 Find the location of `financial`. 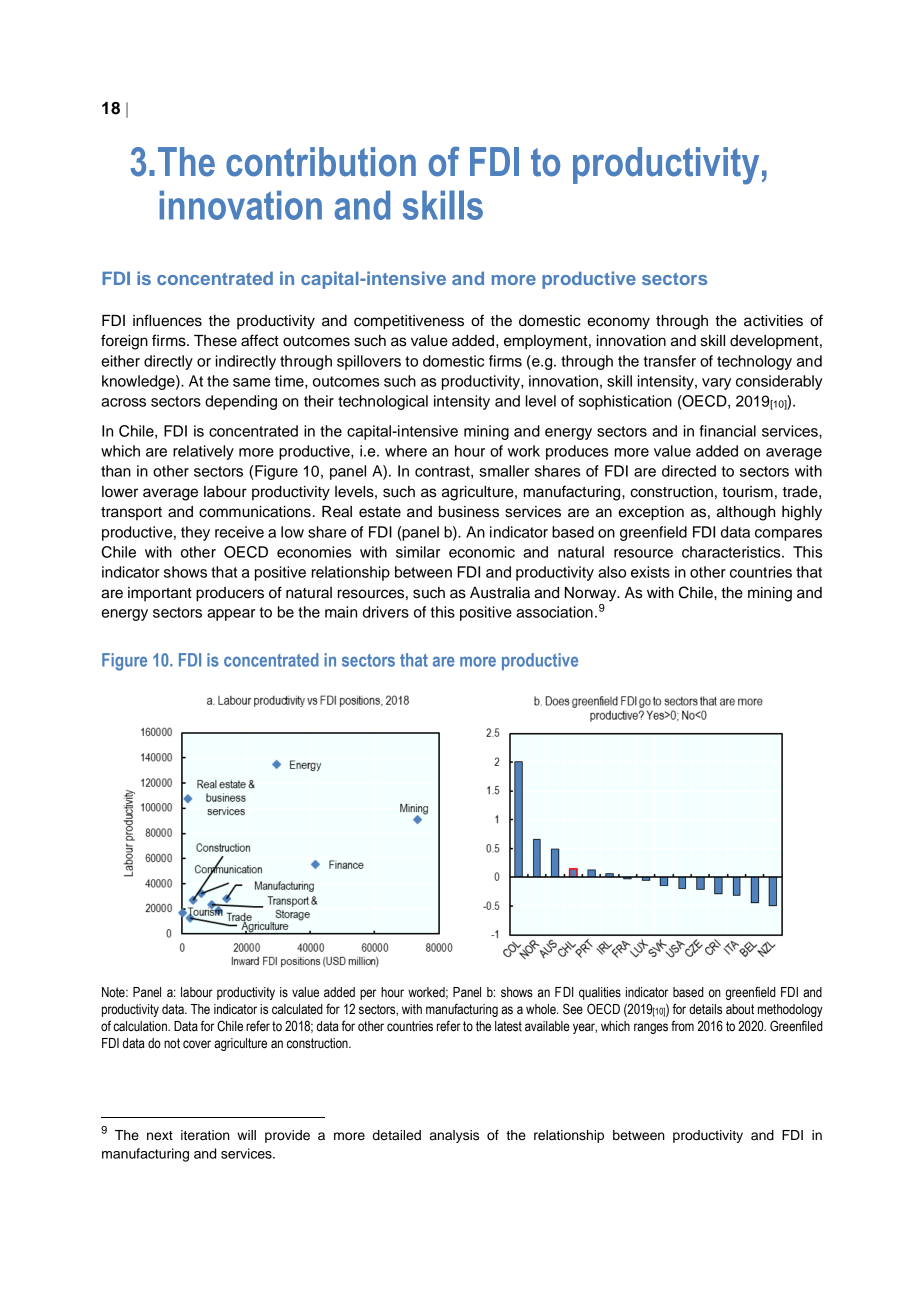

financial is located at coordinates (728, 431).
